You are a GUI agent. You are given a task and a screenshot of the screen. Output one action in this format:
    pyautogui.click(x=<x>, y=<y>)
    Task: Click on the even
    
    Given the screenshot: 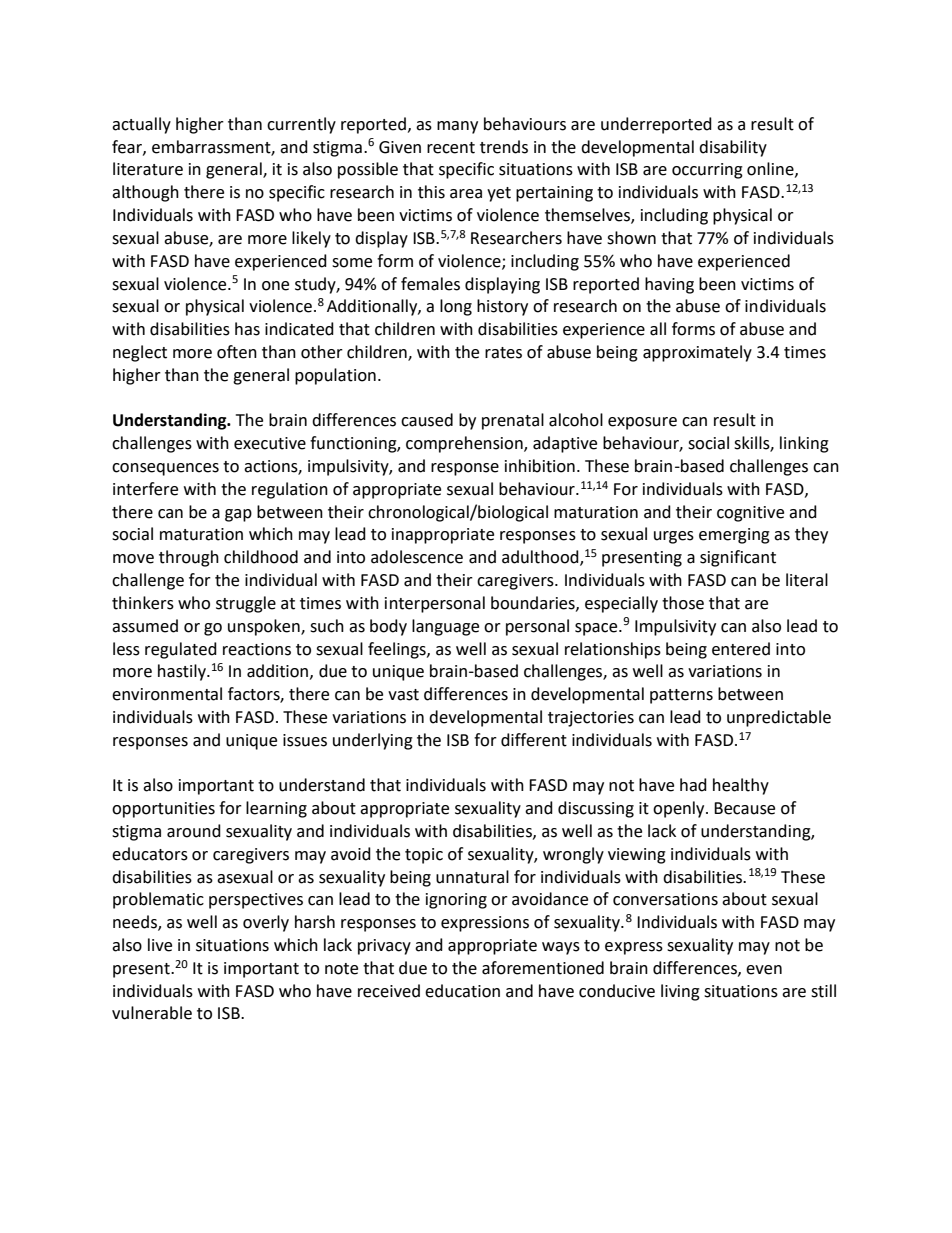 What is the action you would take?
    pyautogui.click(x=764, y=970)
